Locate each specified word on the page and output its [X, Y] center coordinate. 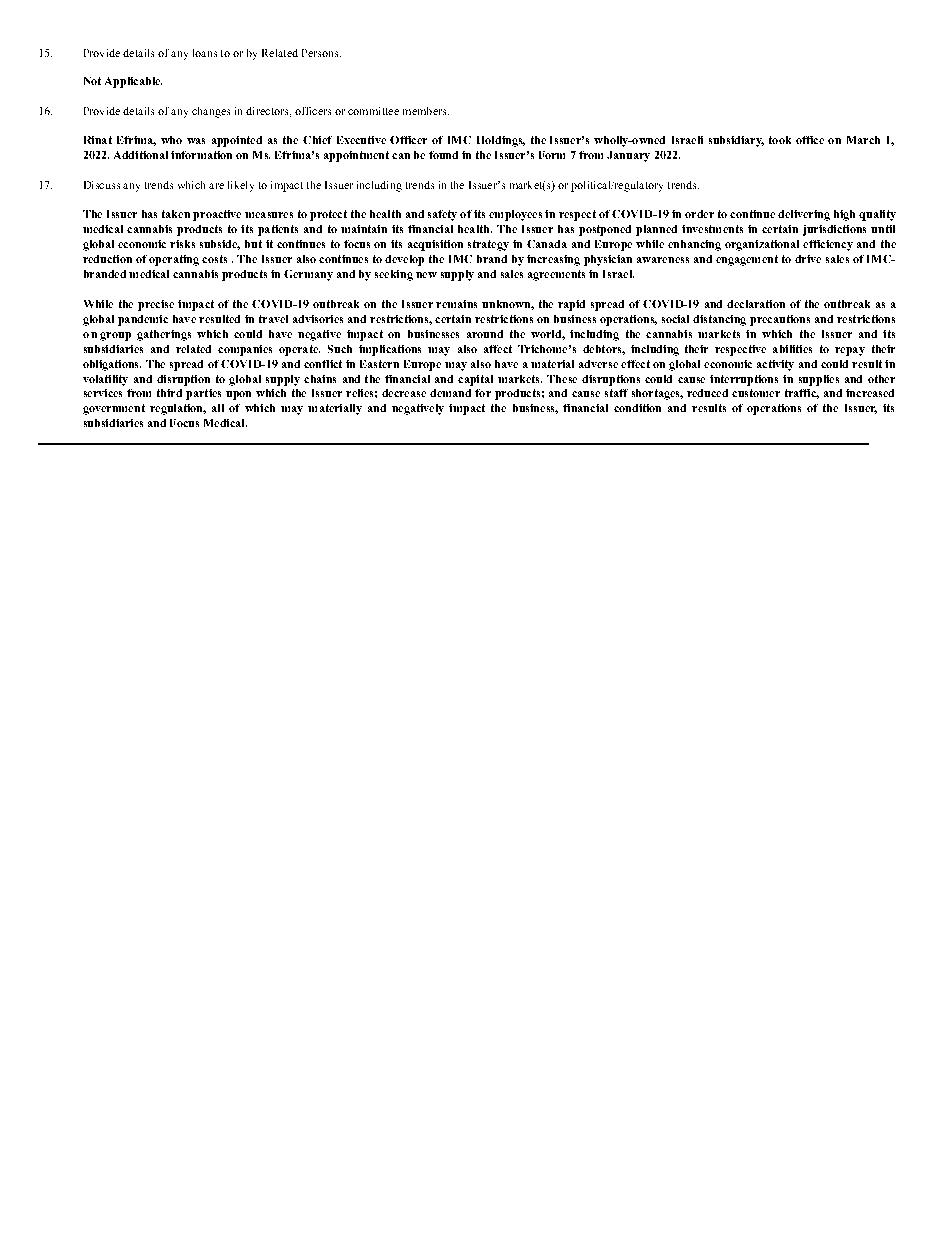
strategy [488, 245]
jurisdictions [834, 230]
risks [182, 244]
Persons [321, 53]
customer [756, 393]
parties [203, 394]
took [780, 140]
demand [450, 393]
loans [205, 53]
